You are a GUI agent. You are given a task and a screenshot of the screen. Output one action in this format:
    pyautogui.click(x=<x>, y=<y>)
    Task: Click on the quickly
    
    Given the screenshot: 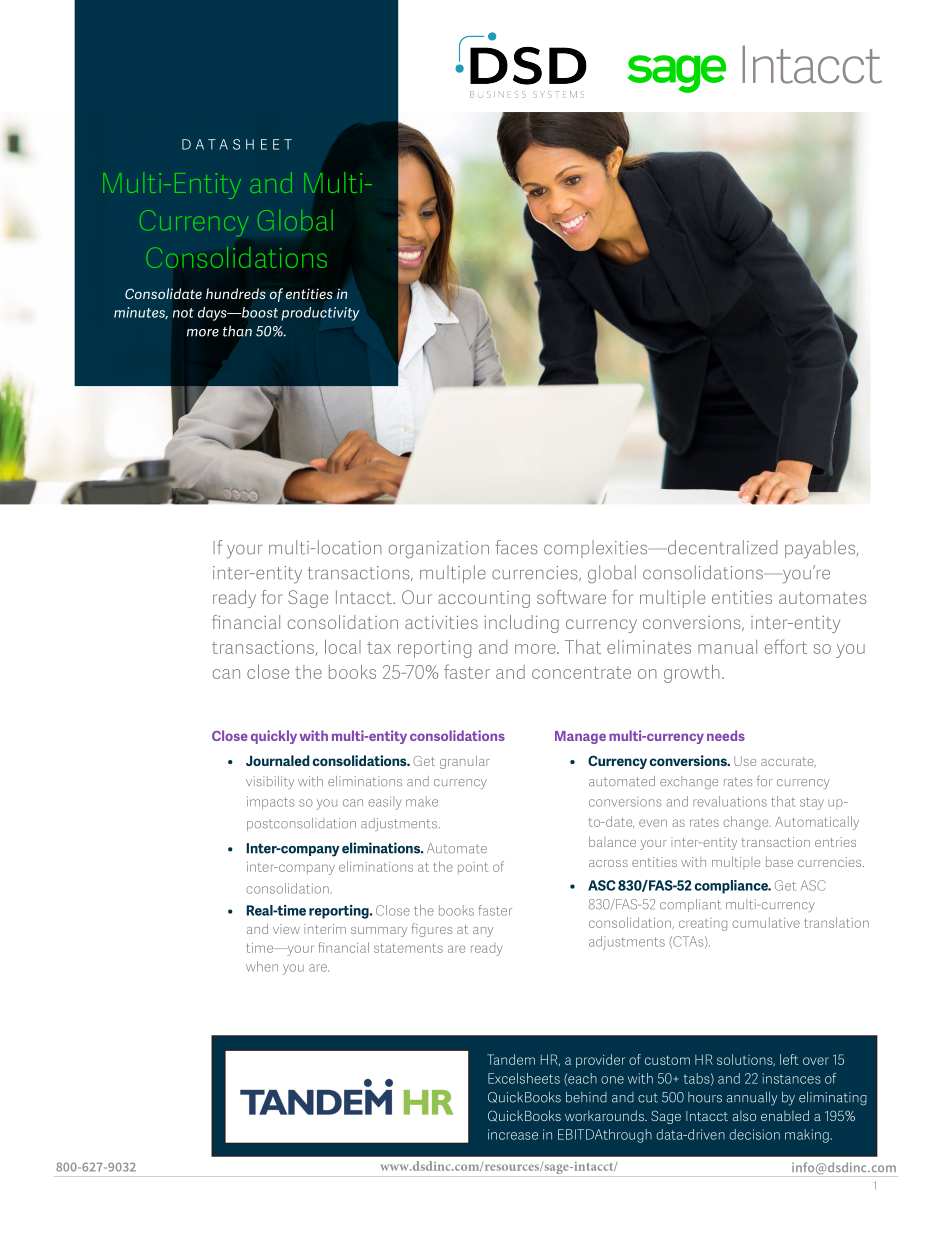 What is the action you would take?
    pyautogui.click(x=274, y=737)
